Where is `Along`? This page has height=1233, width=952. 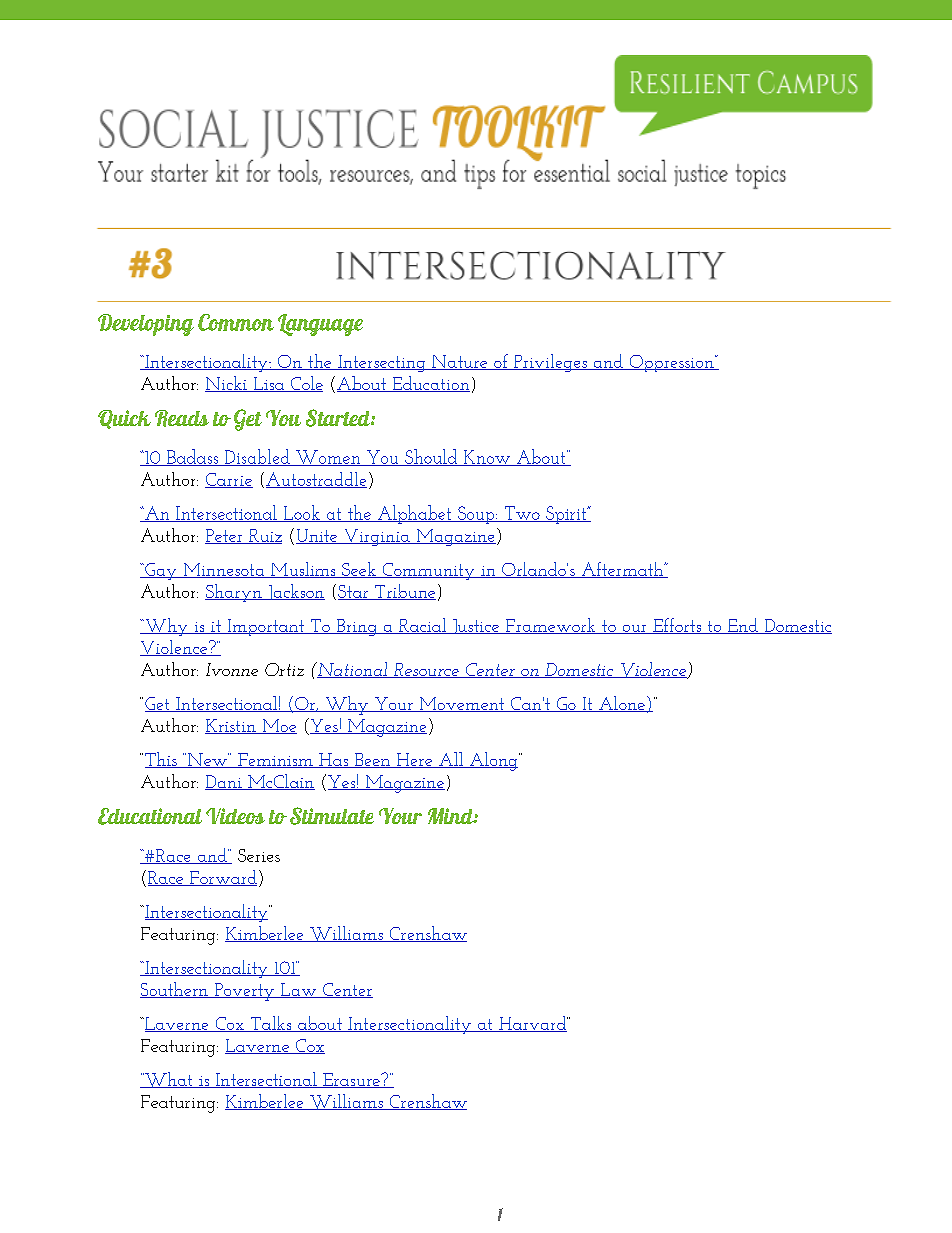 Along is located at coordinates (493, 761).
